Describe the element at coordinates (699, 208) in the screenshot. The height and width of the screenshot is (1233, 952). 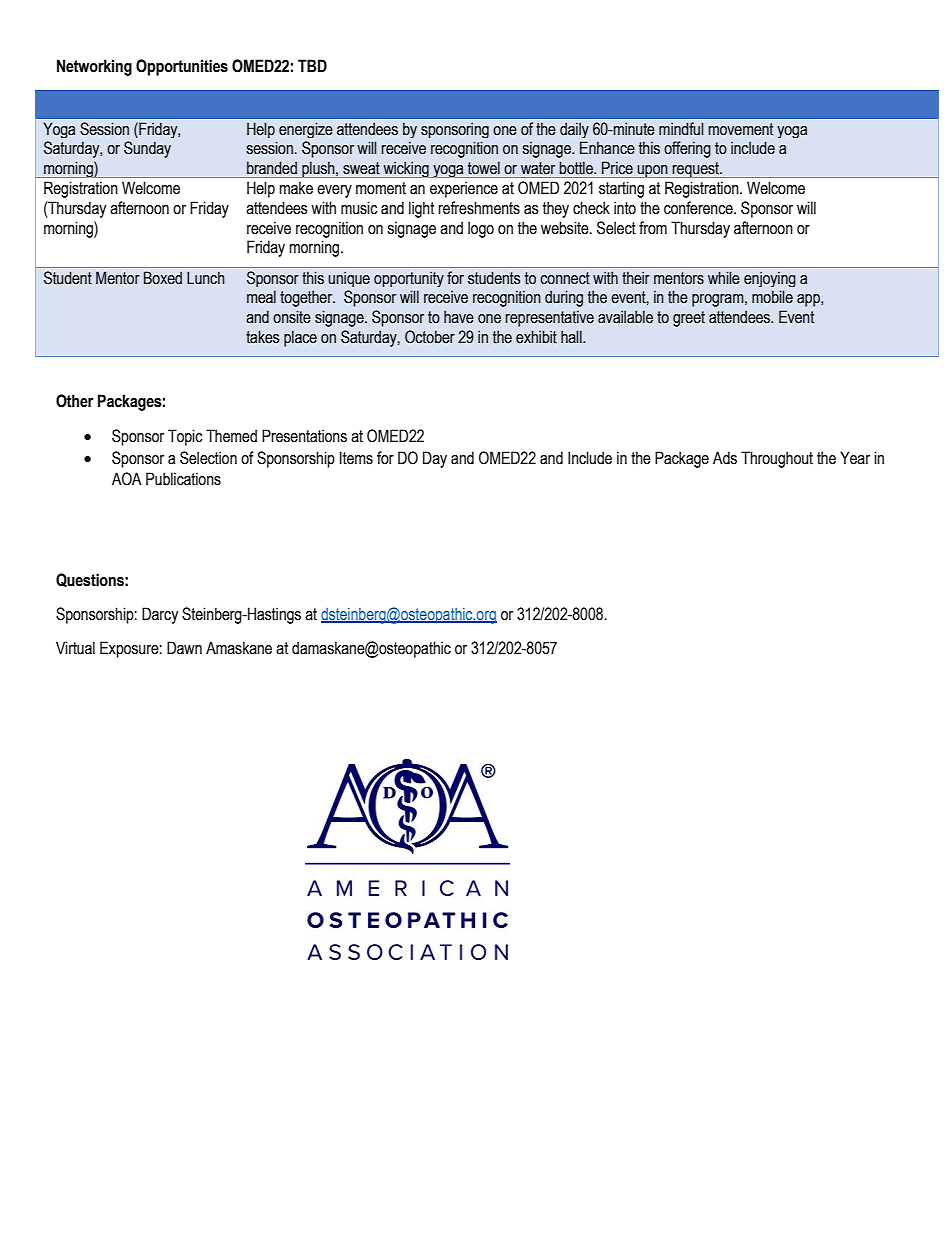
I see `conference` at that location.
